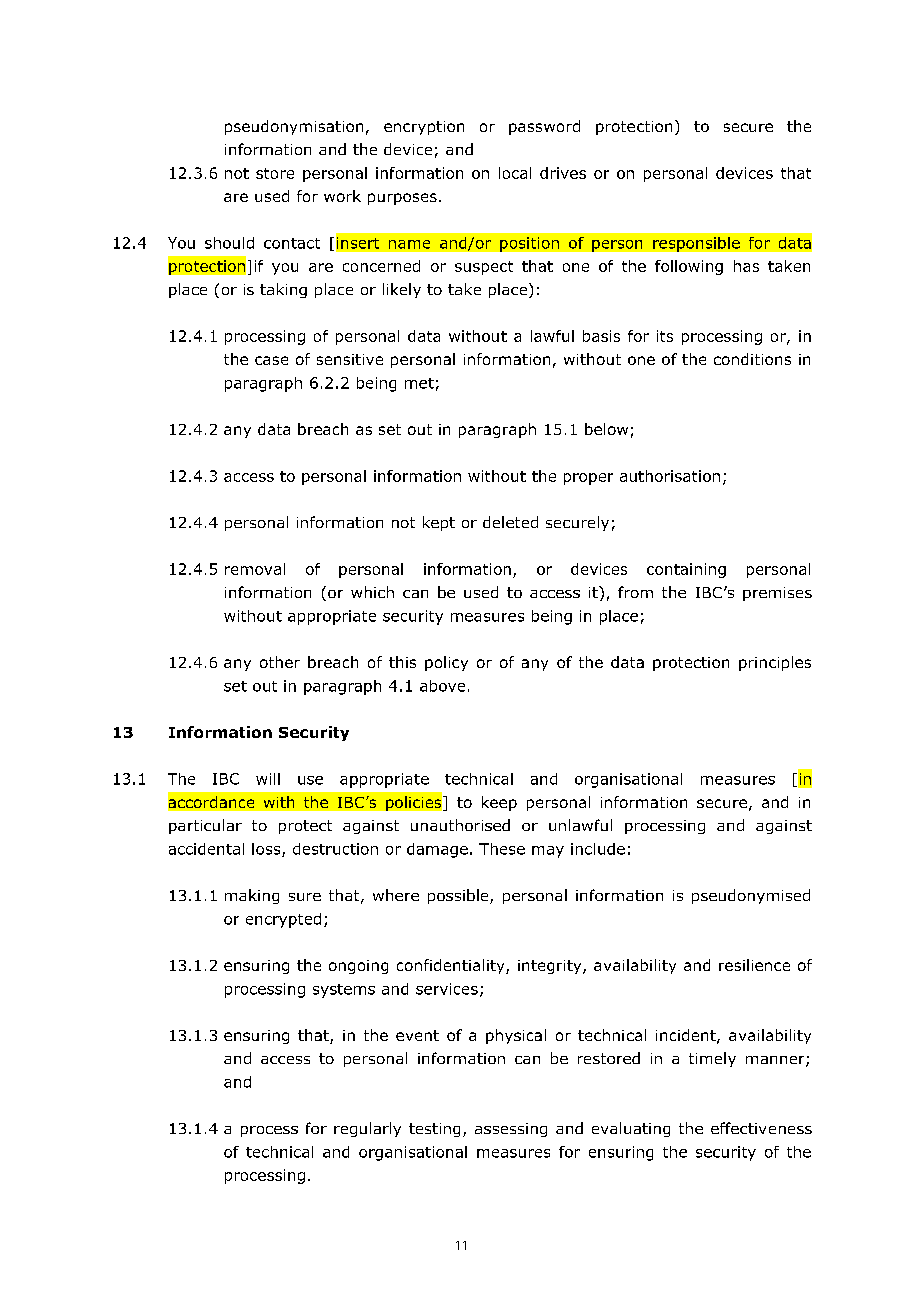 This page has height=1308, width=924. I want to click on following, so click(689, 267).
